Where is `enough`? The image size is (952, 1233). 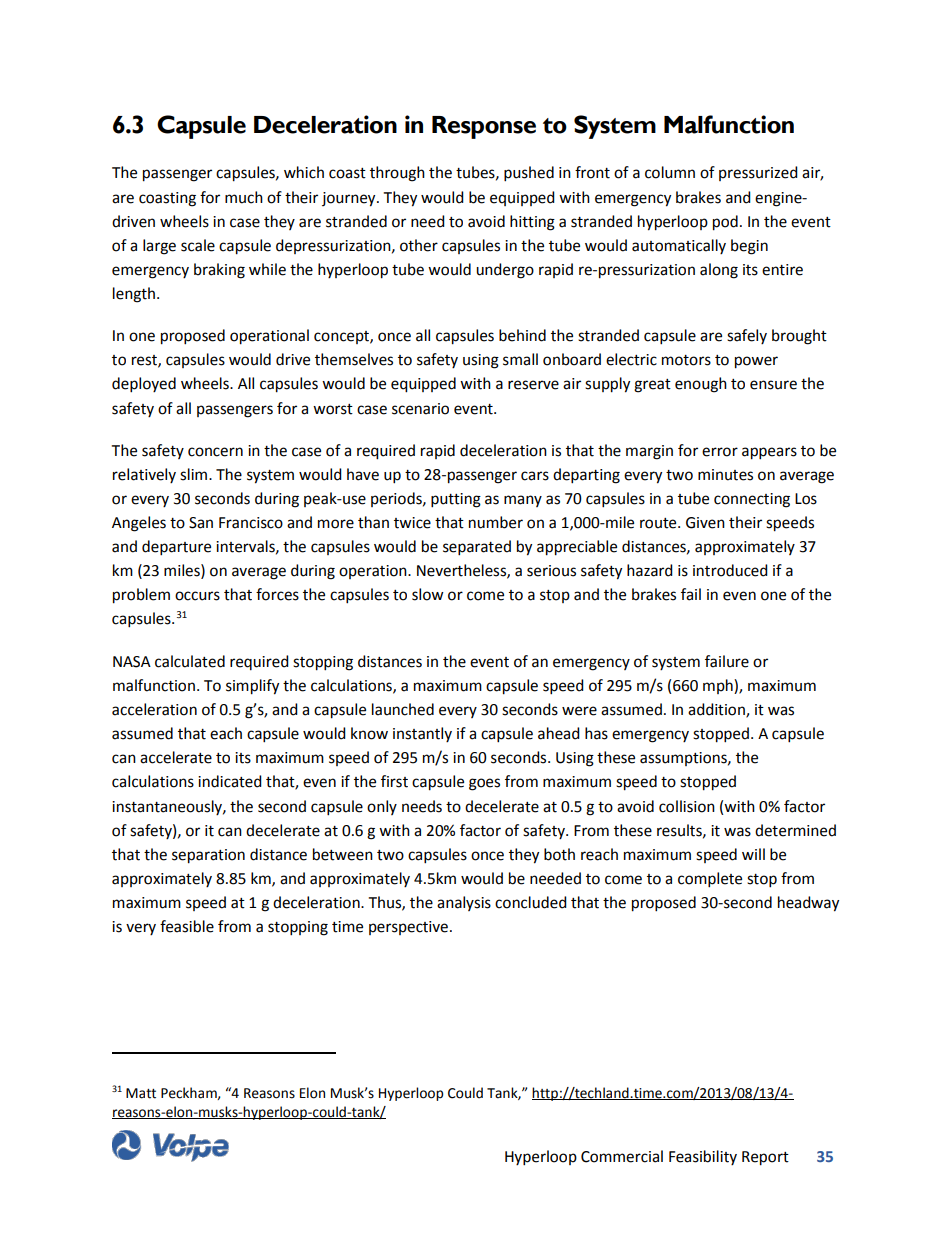
enough is located at coordinates (701, 385).
